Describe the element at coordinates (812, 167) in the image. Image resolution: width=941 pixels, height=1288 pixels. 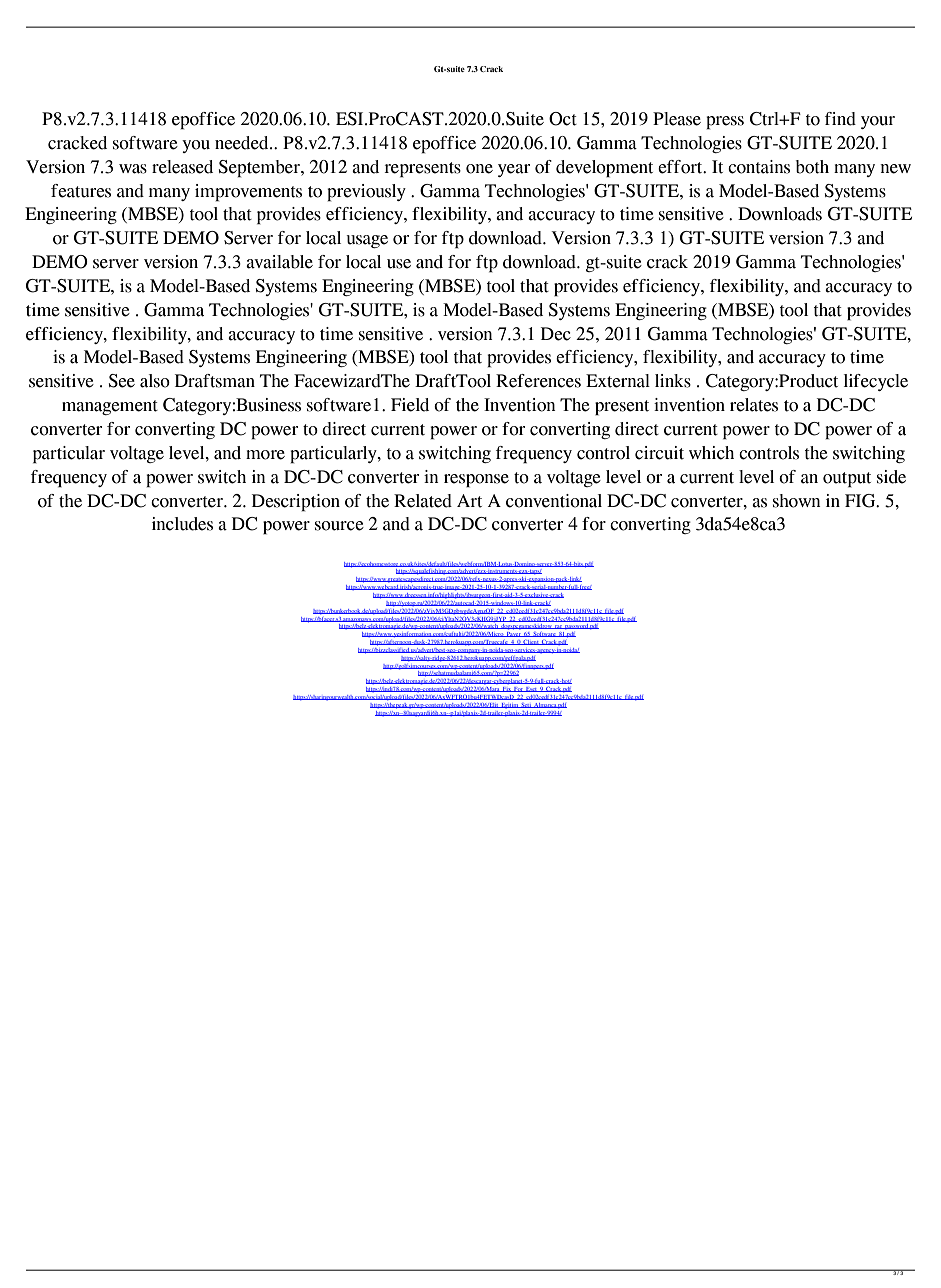
I see `both` at that location.
